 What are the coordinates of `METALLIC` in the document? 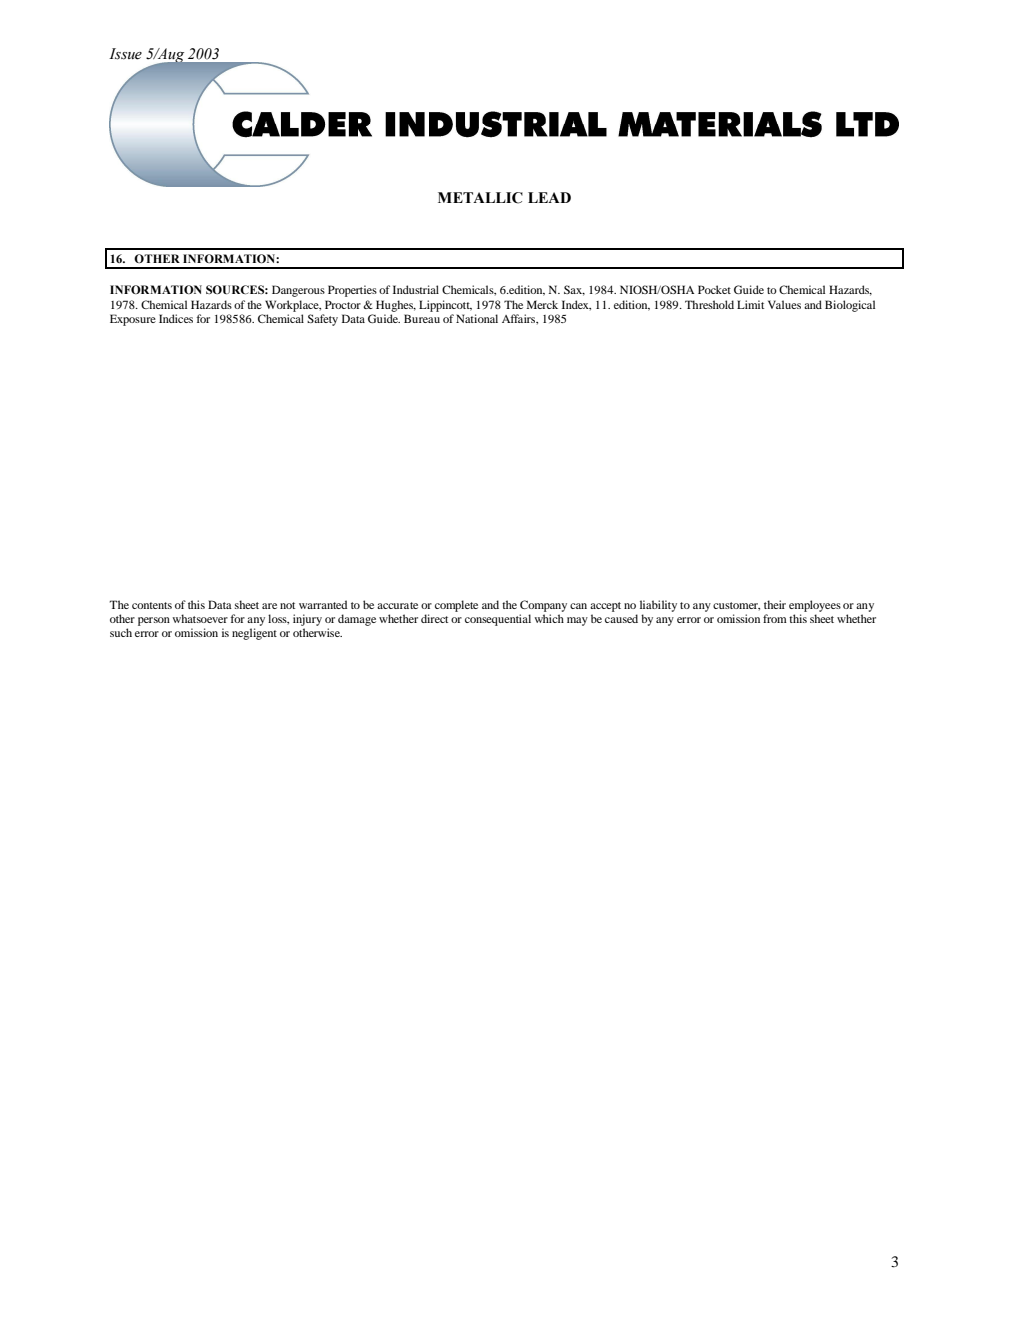 It's located at (480, 198).
